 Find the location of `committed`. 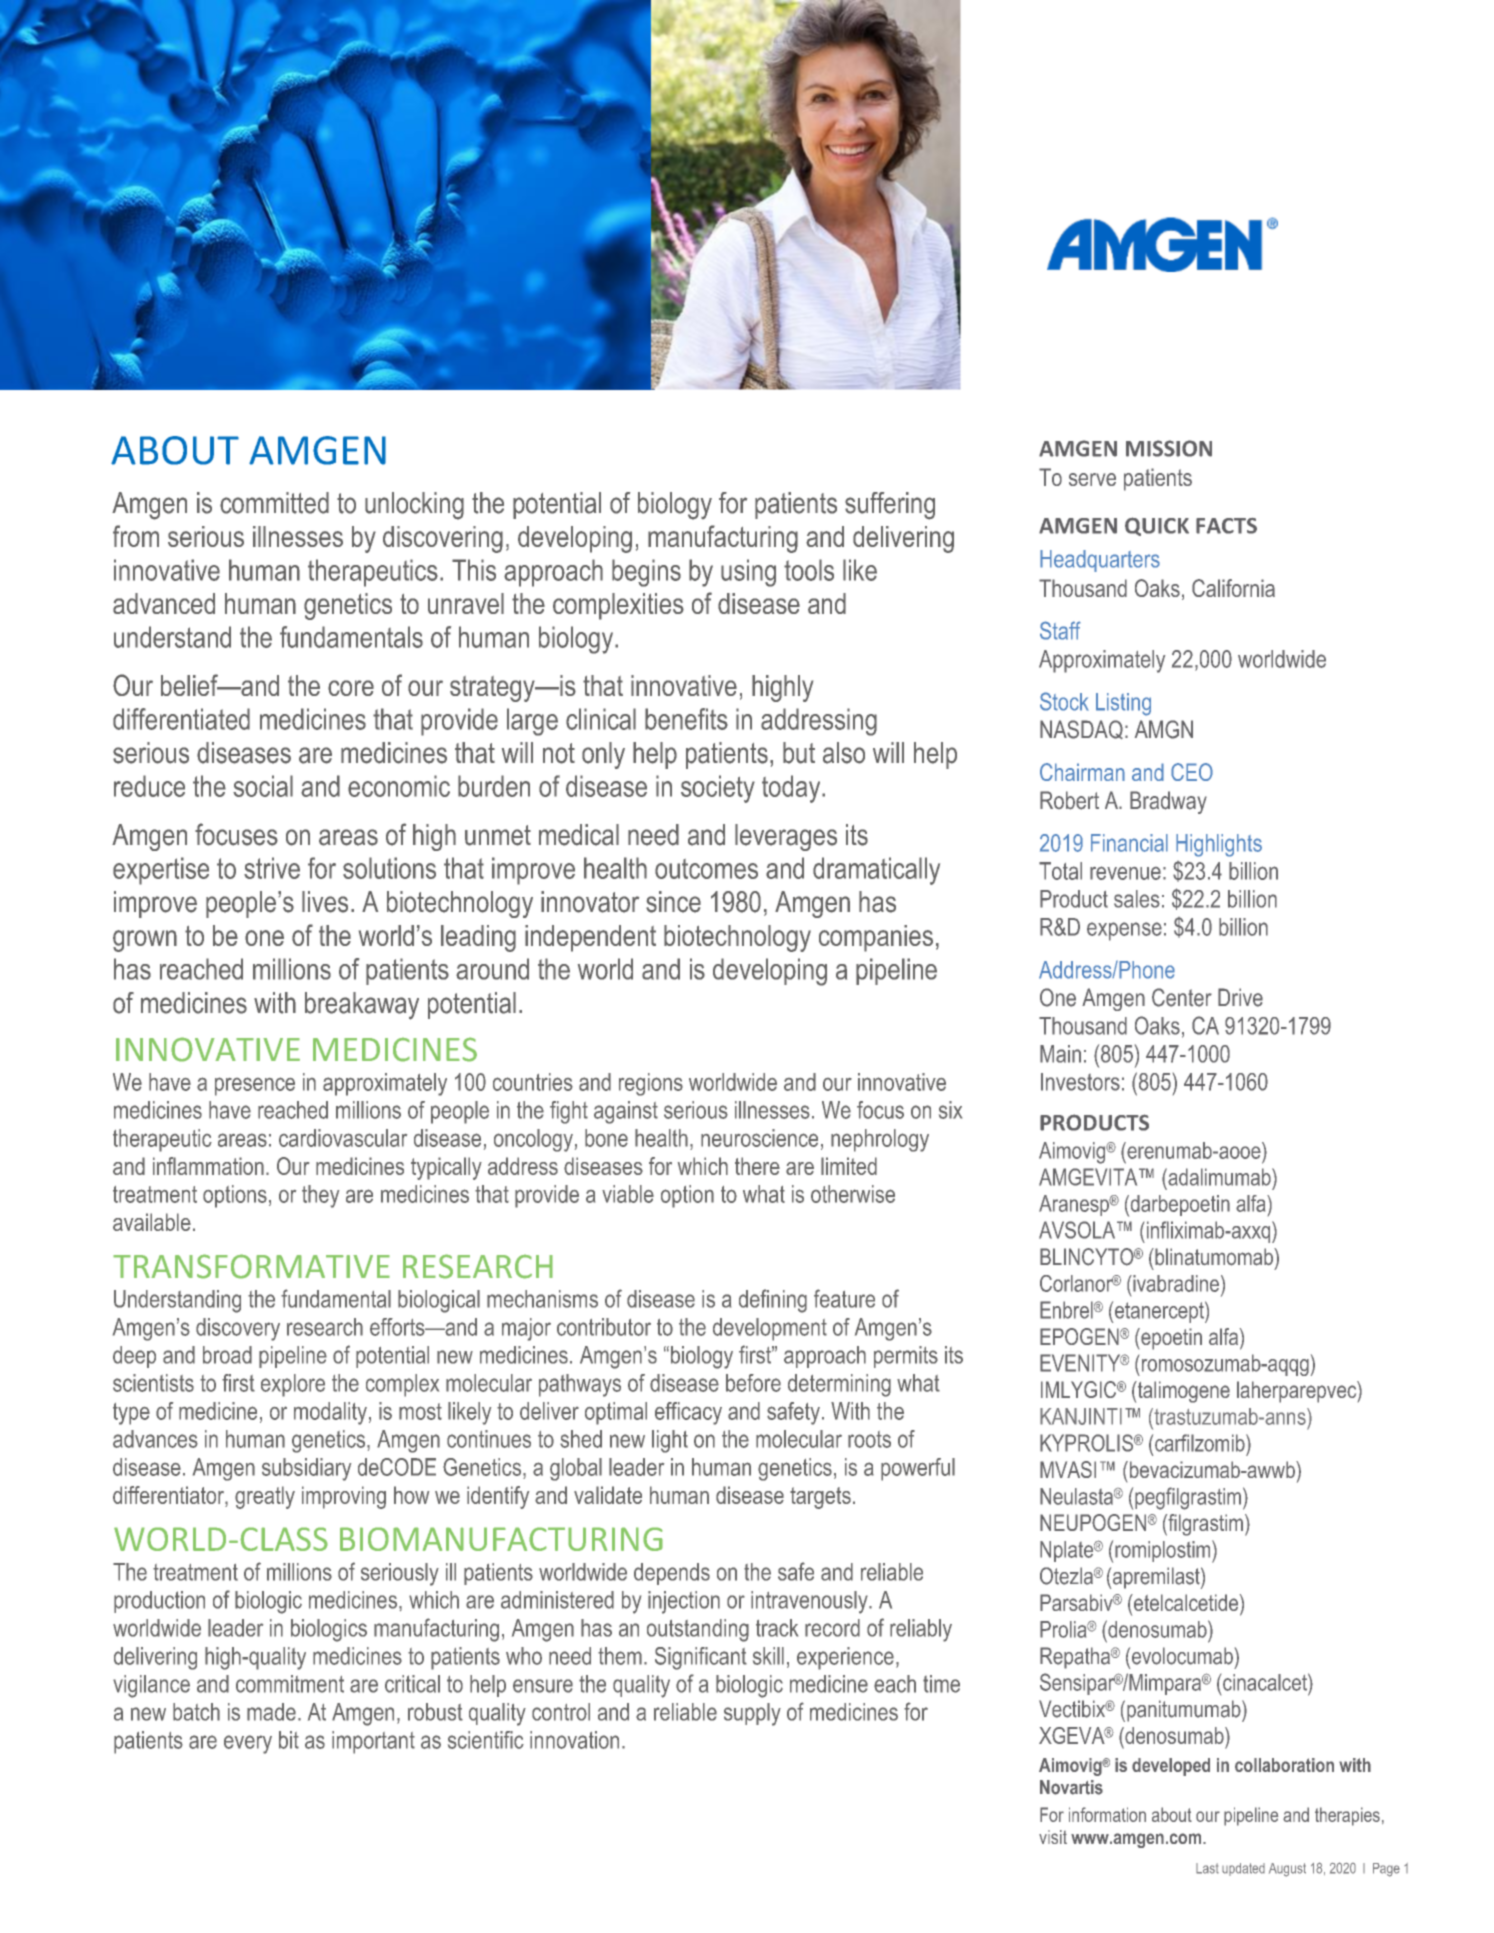

committed is located at coordinates (274, 503).
